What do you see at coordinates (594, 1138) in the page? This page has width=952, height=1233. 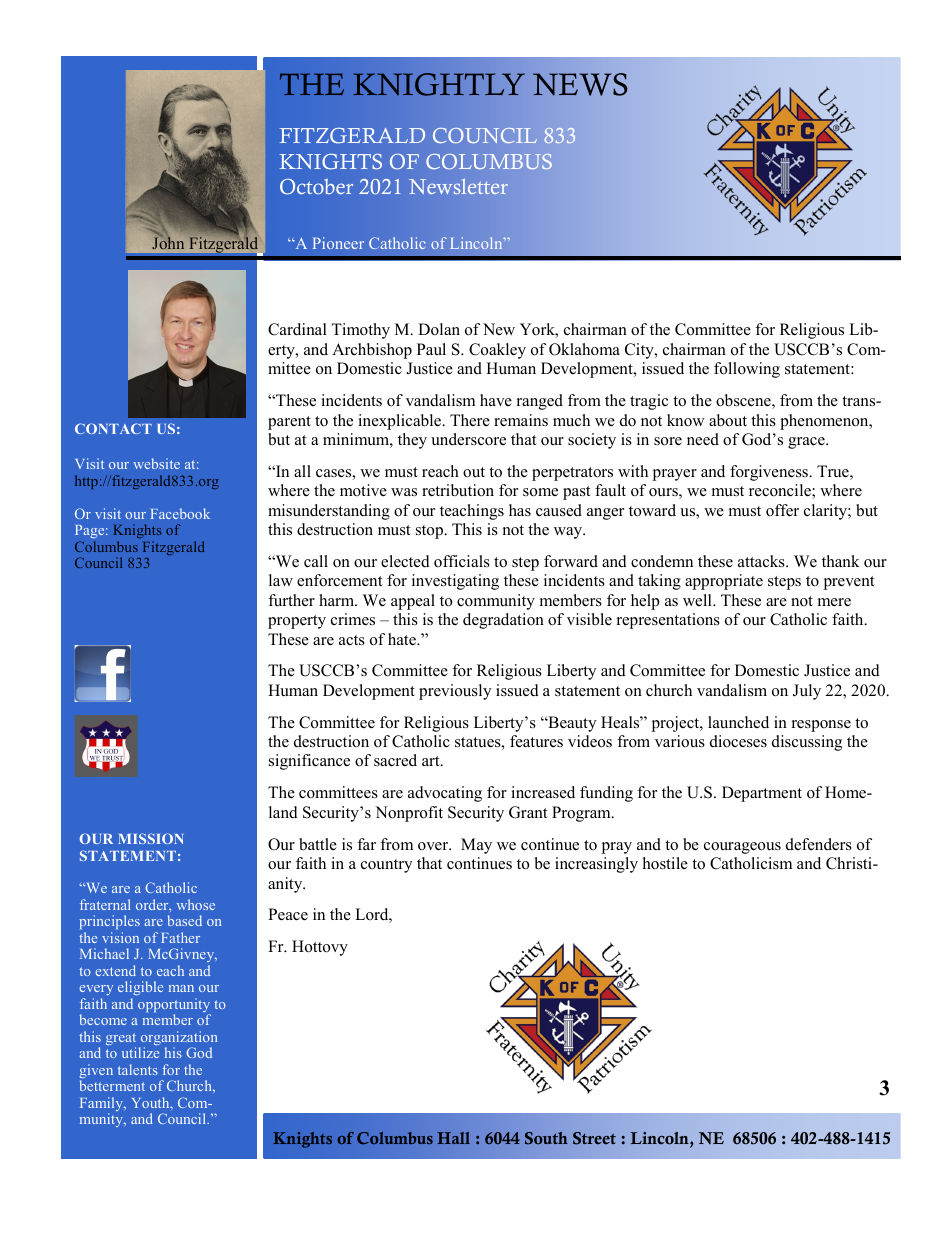 I see `Street` at bounding box center [594, 1138].
